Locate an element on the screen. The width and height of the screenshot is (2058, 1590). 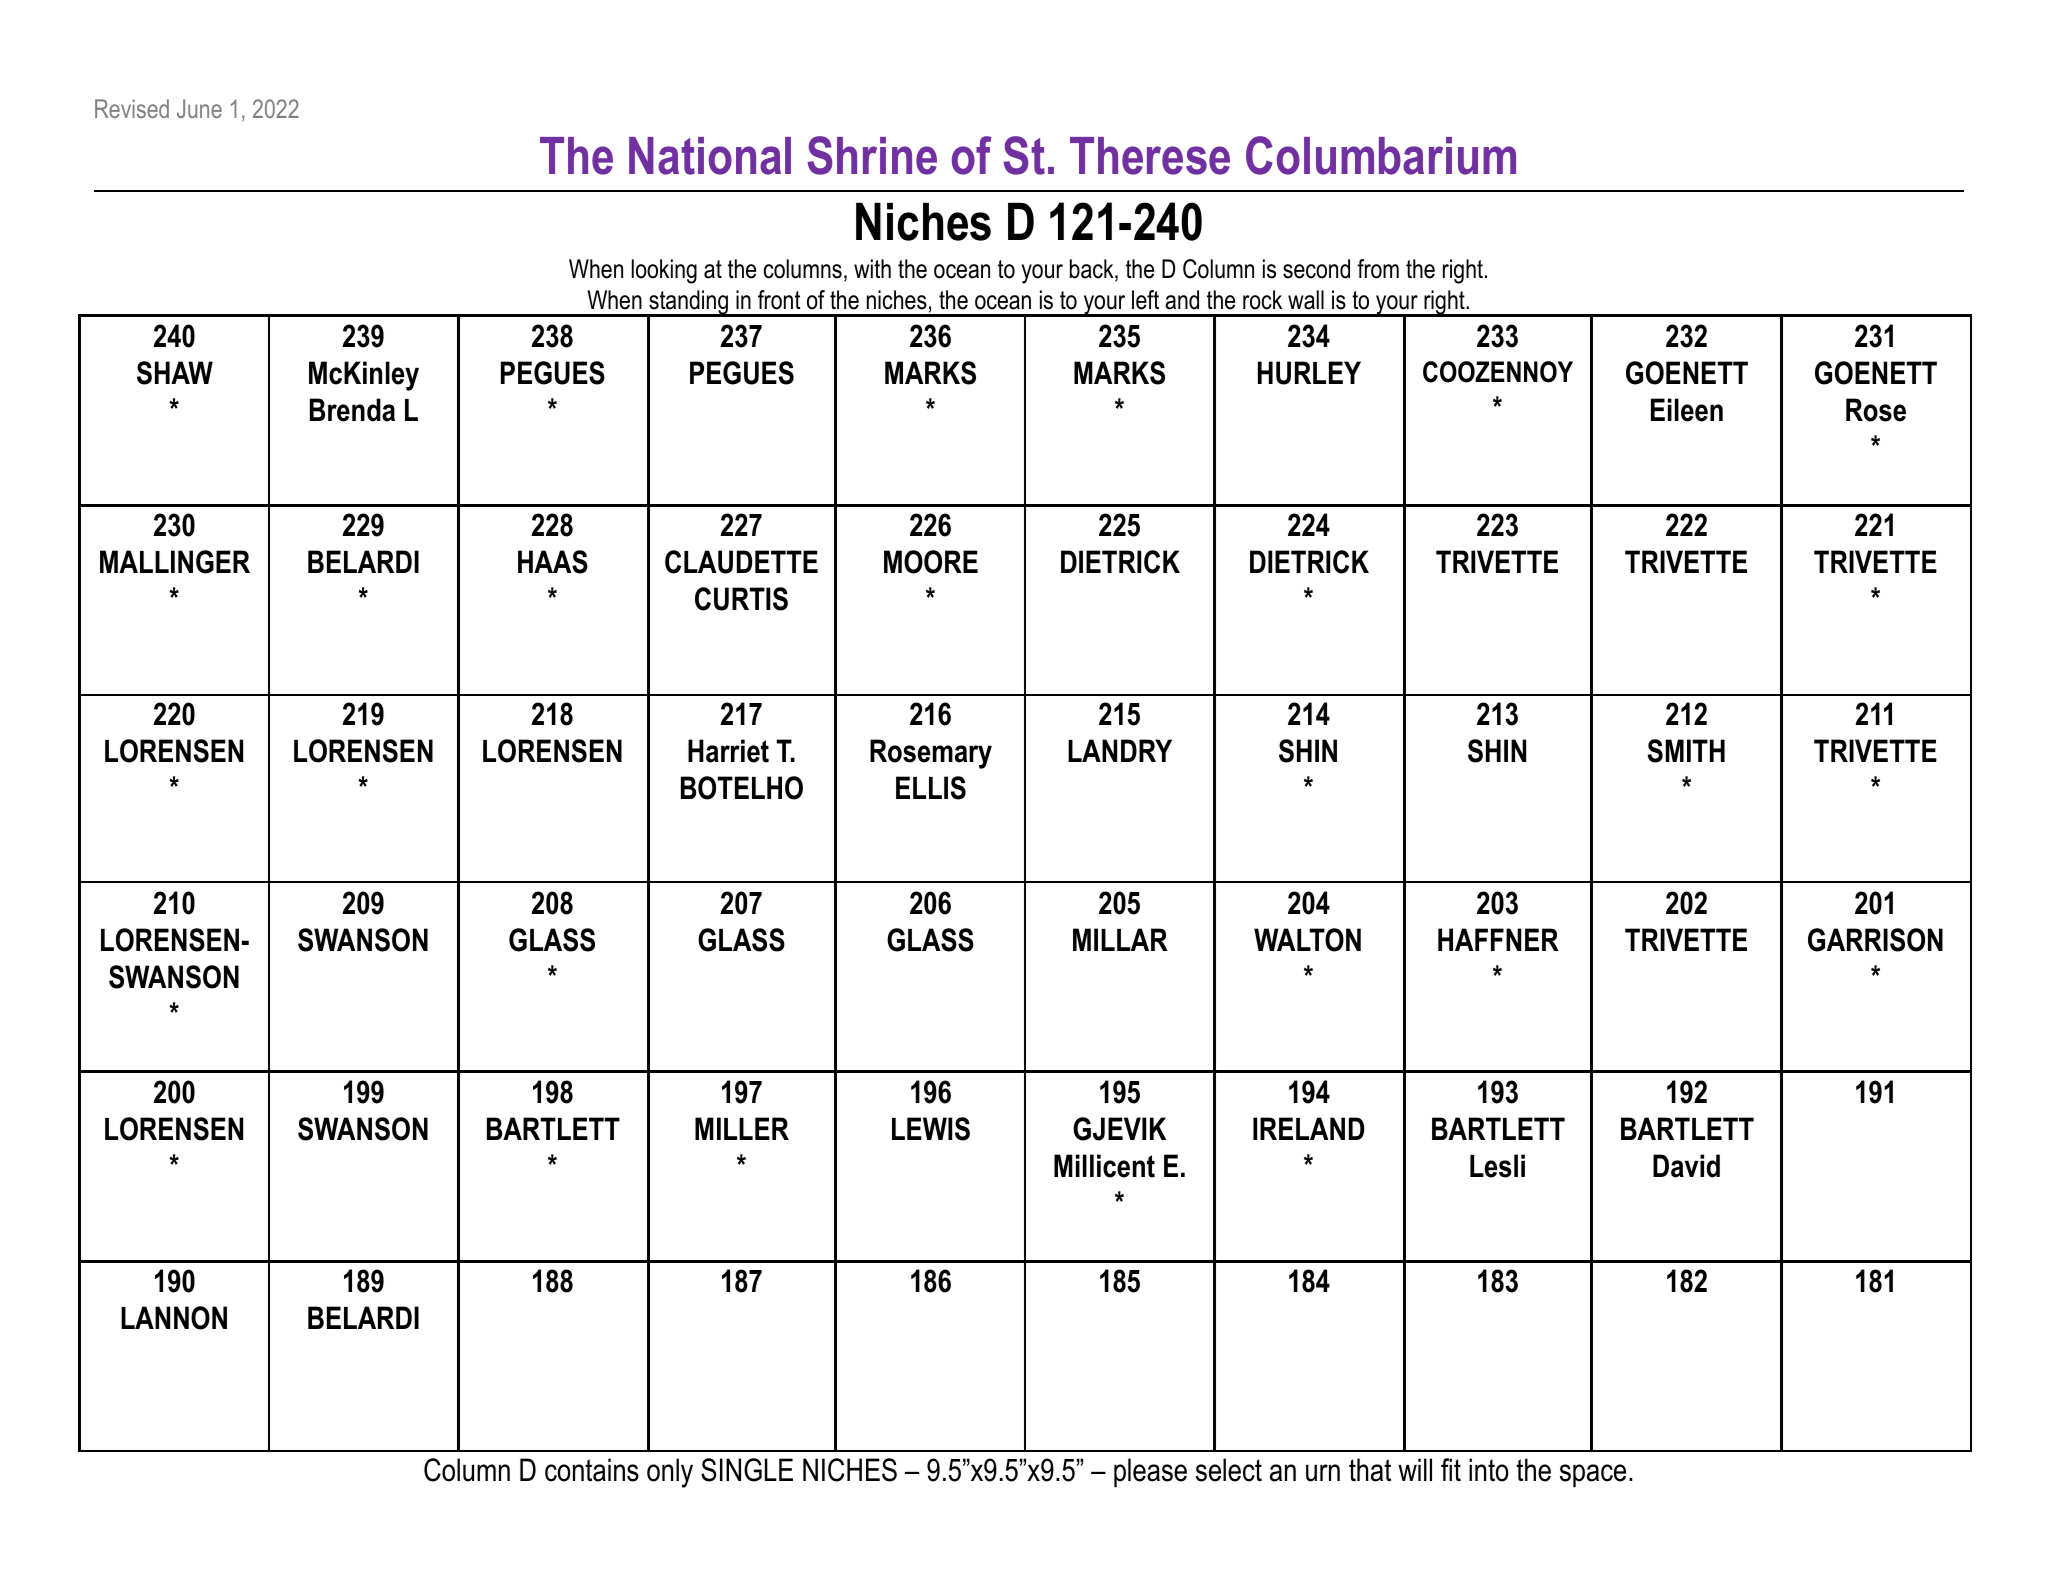
left is located at coordinates (1145, 300).
